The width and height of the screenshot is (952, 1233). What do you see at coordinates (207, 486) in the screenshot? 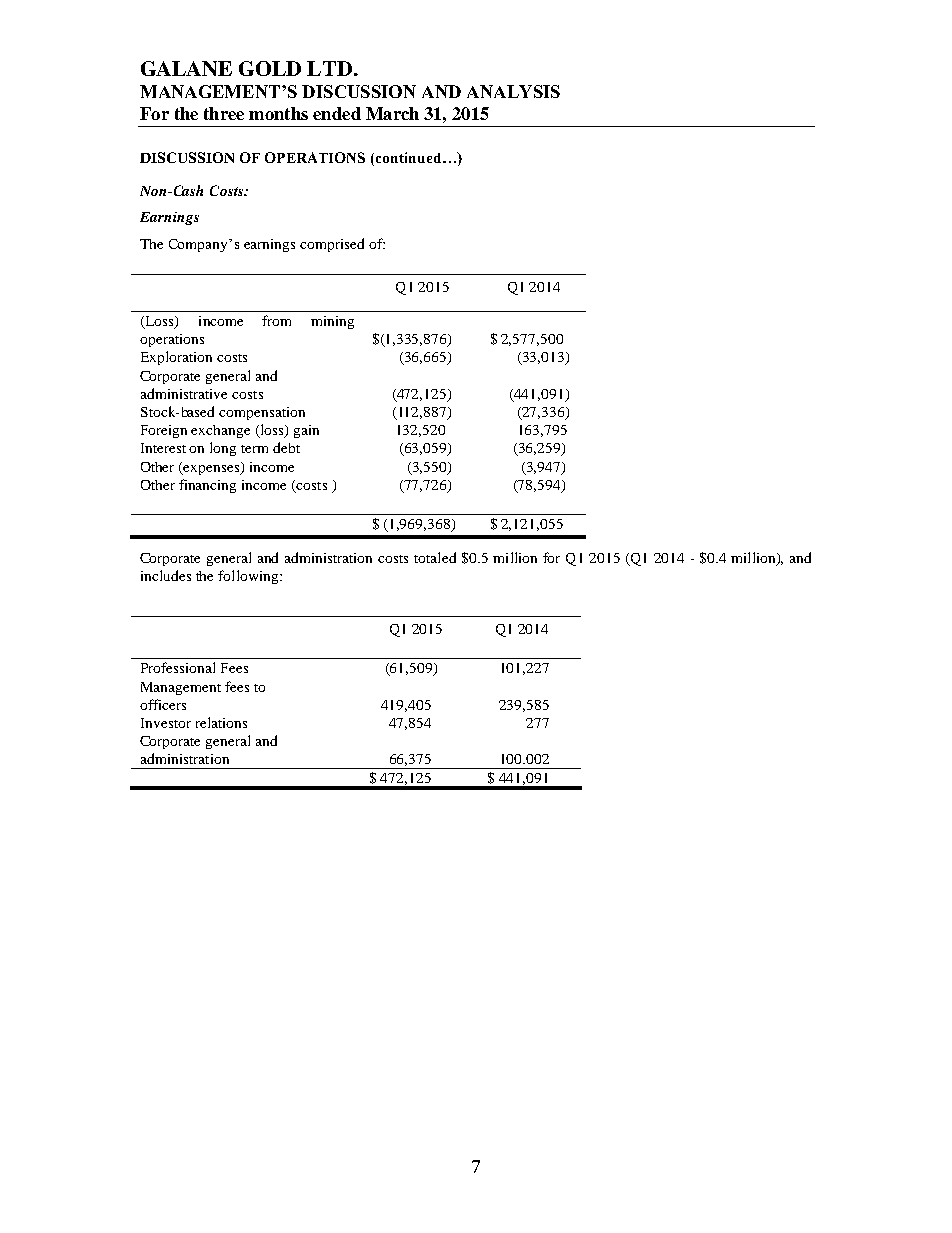
I see `financing` at bounding box center [207, 486].
